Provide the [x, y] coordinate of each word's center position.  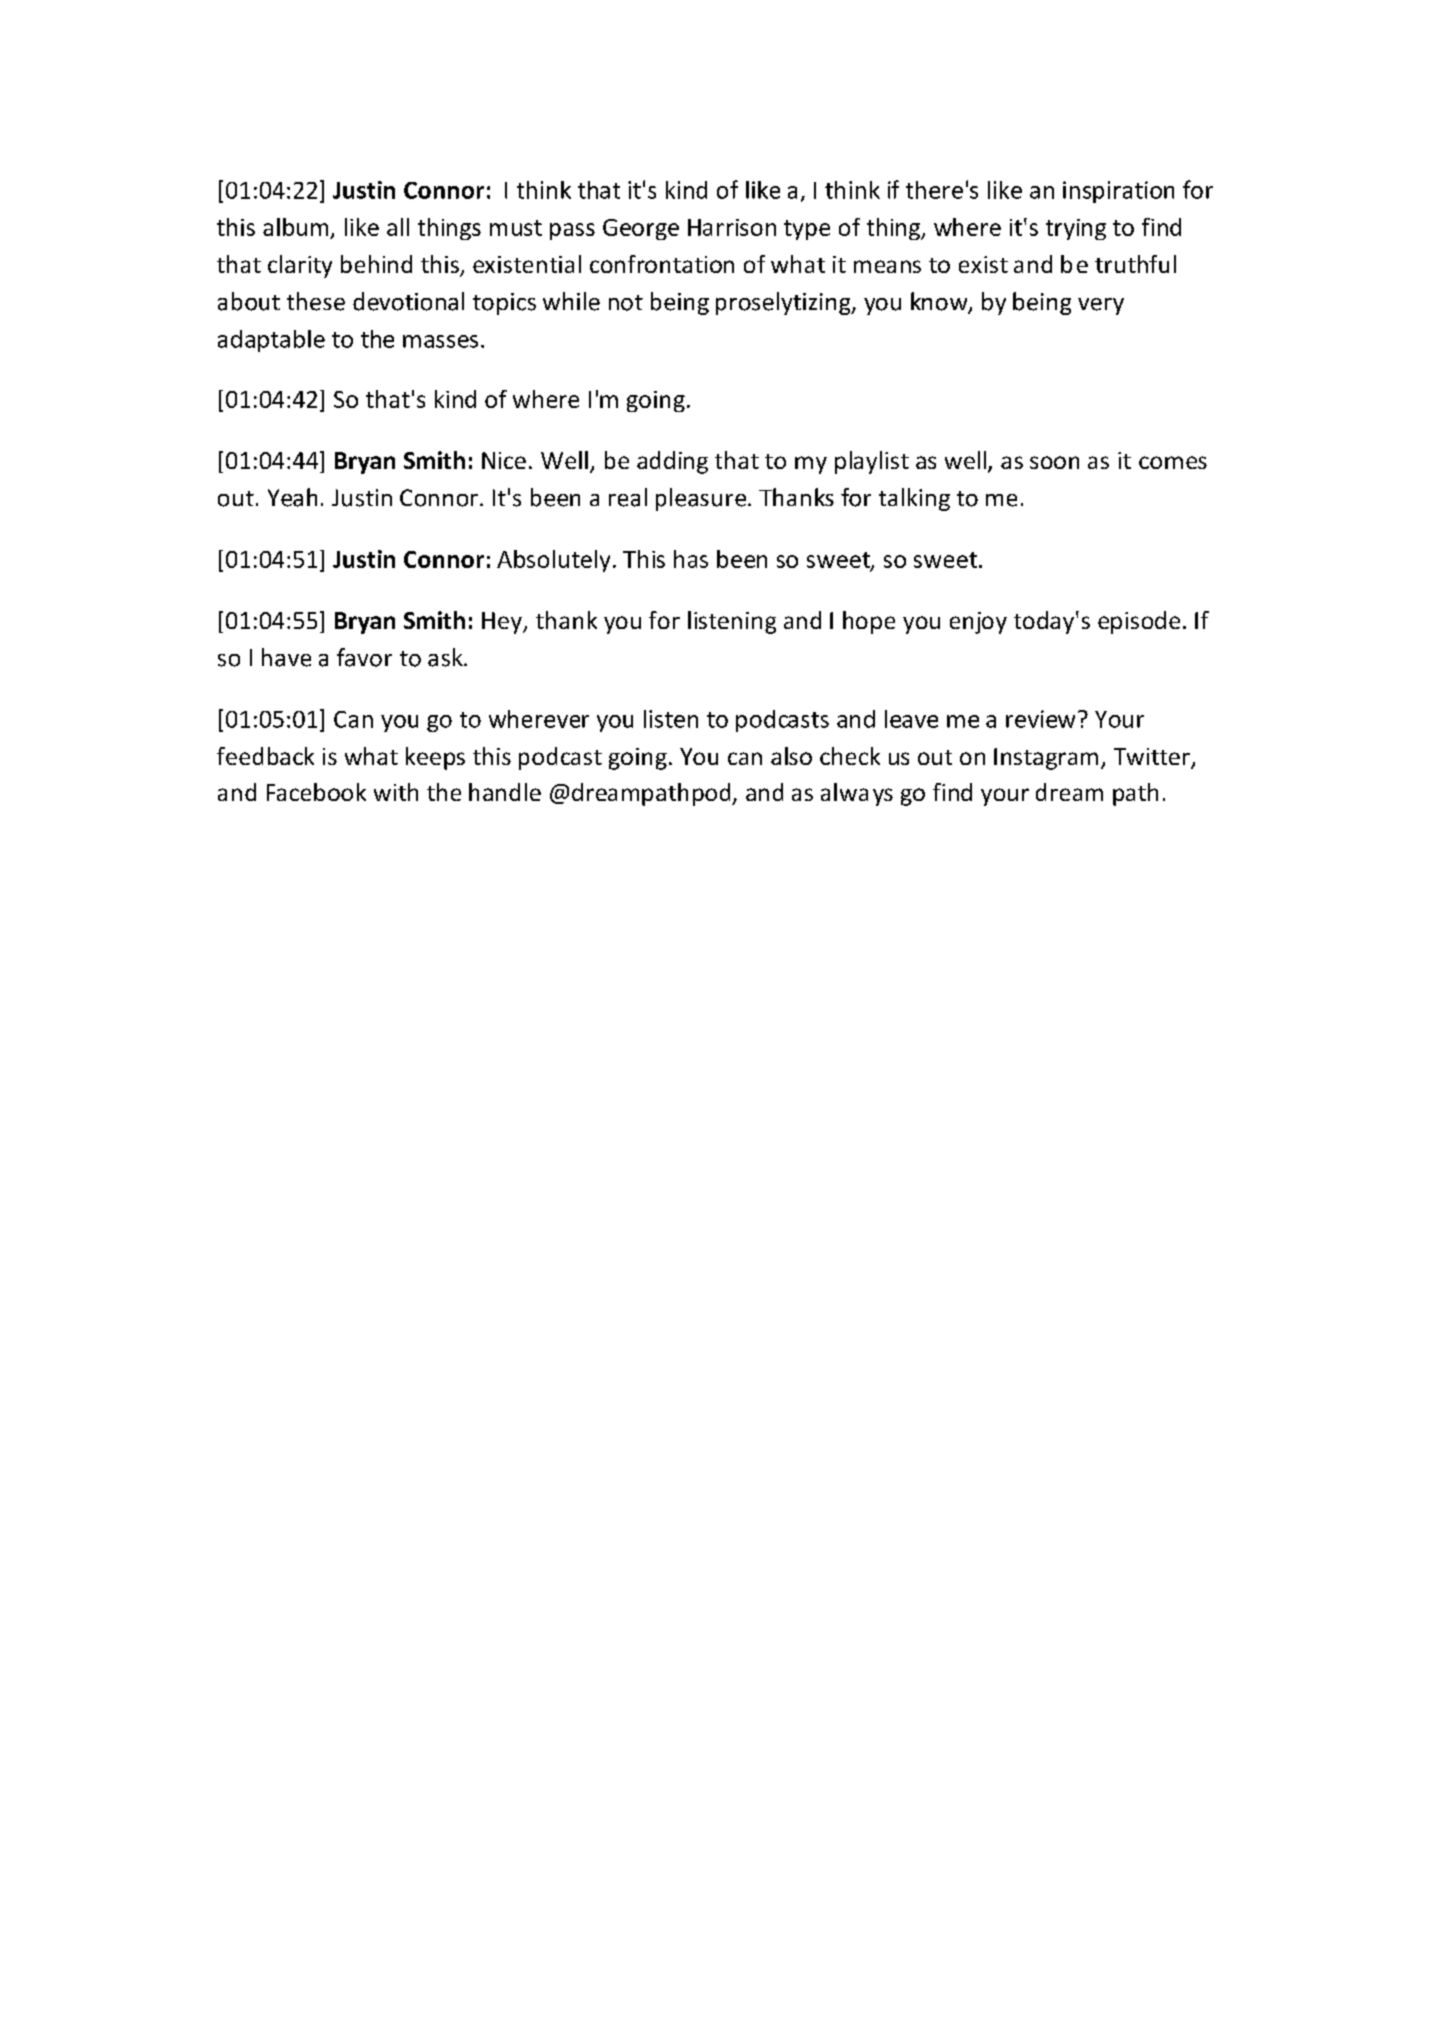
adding [672, 462]
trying [1076, 229]
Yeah [292, 497]
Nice [504, 460]
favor [364, 657]
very [1101, 306]
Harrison [732, 227]
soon [1054, 462]
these [316, 301]
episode [1139, 622]
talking [914, 499]
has [691, 559]
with [396, 792]
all [398, 227]
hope [869, 622]
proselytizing [784, 303]
